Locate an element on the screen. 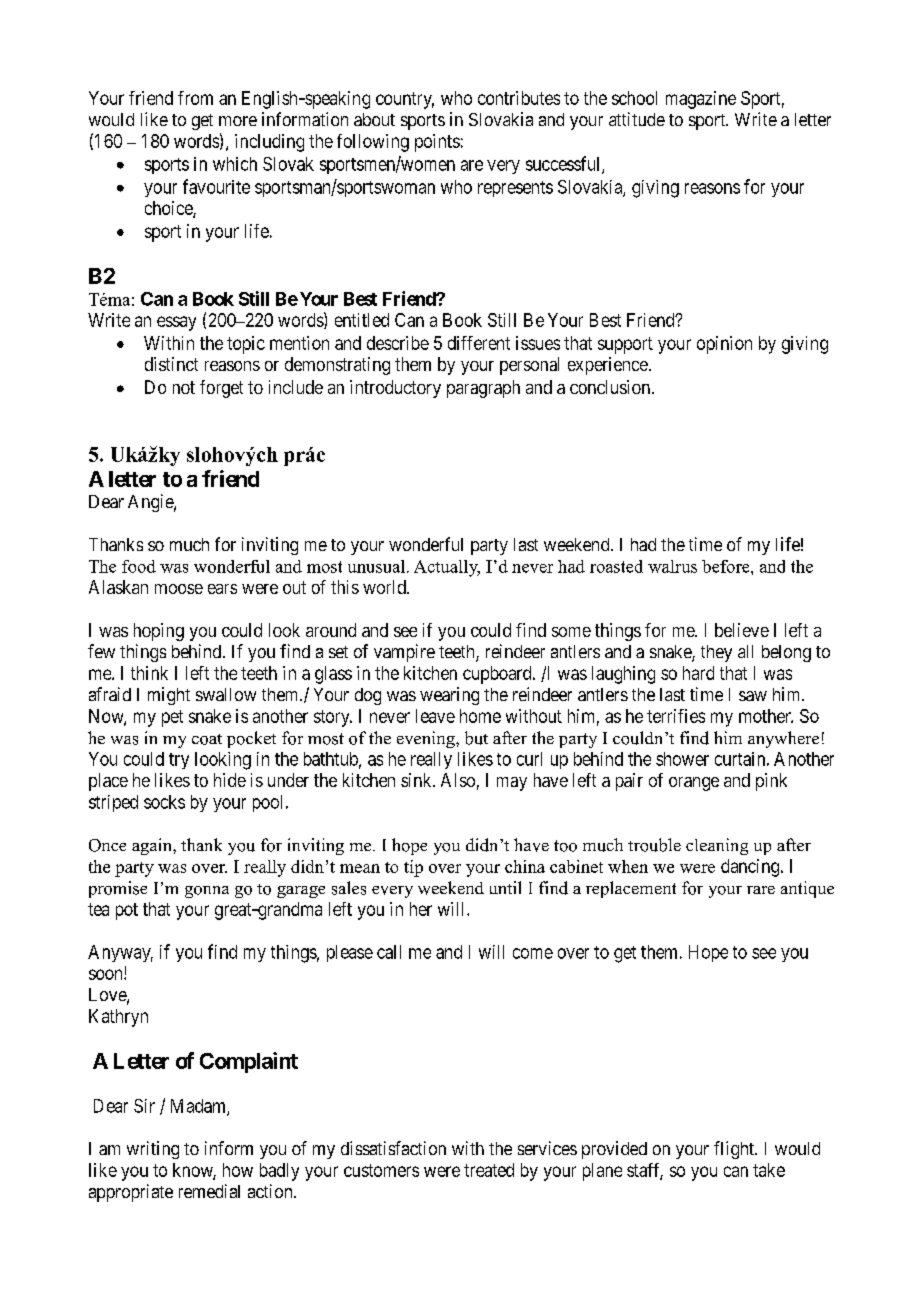 This screenshot has width=924, height=1308. from is located at coordinates (195, 98).
